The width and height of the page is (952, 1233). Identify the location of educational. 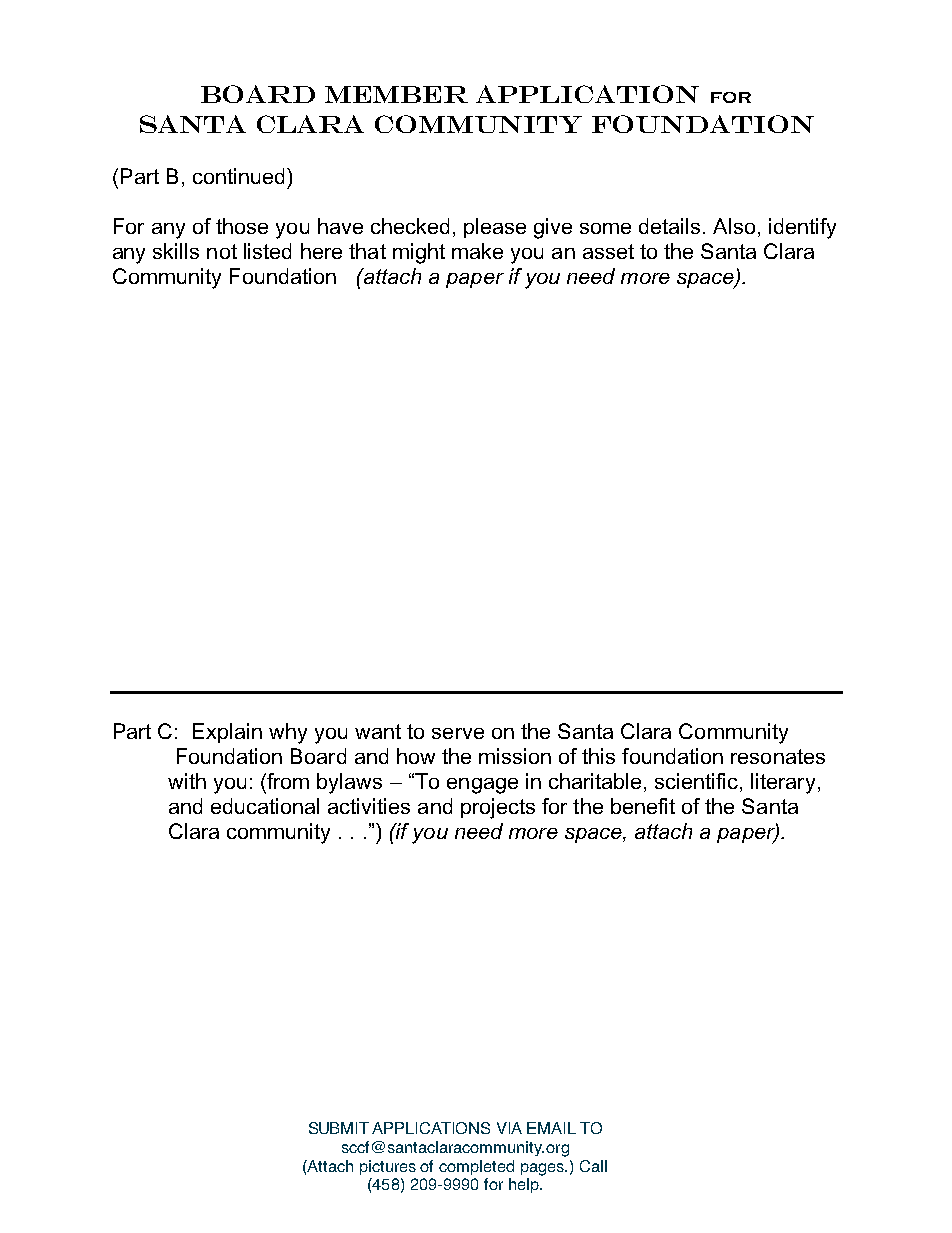
(265, 806).
